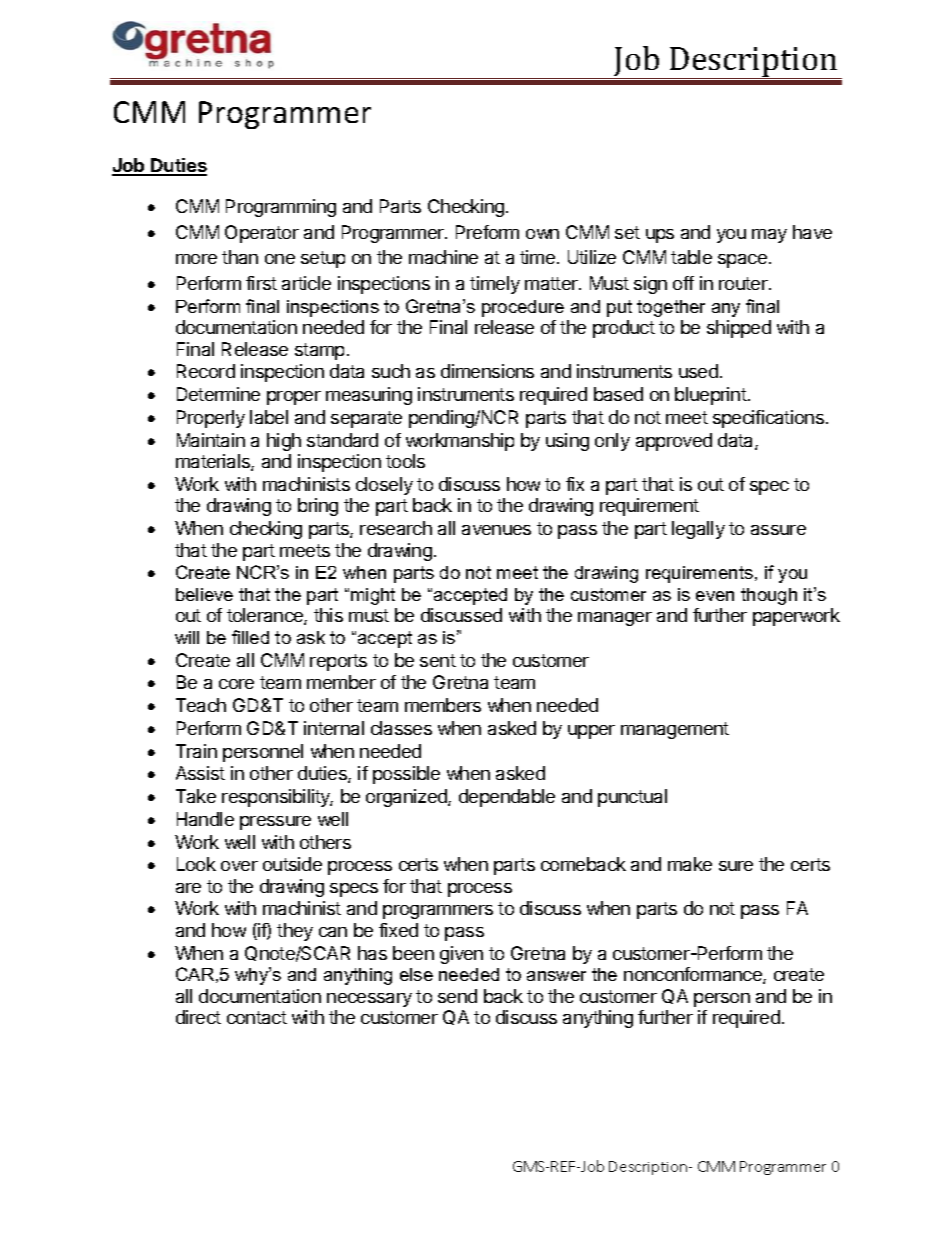 The image size is (952, 1233). Describe the element at coordinates (632, 798) in the page. I see `punctual` at that location.
